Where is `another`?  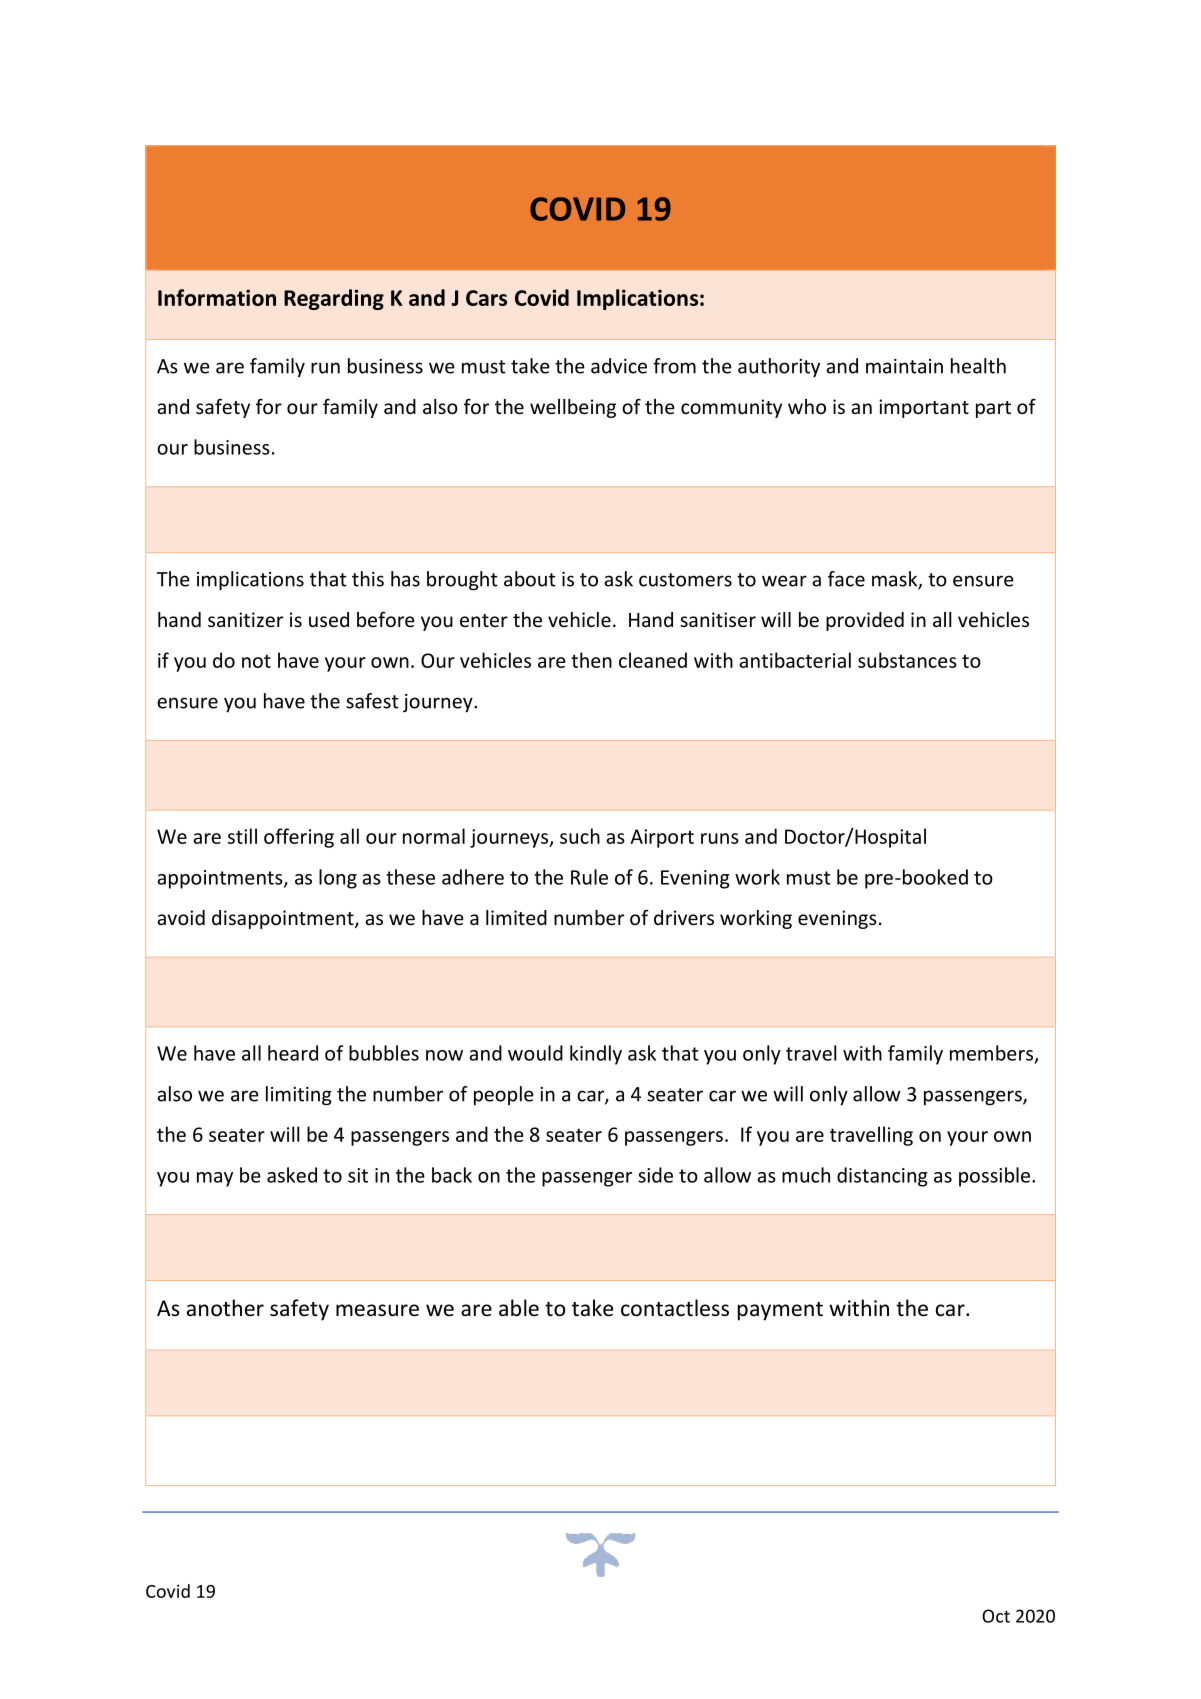
another is located at coordinates (225, 1308).
